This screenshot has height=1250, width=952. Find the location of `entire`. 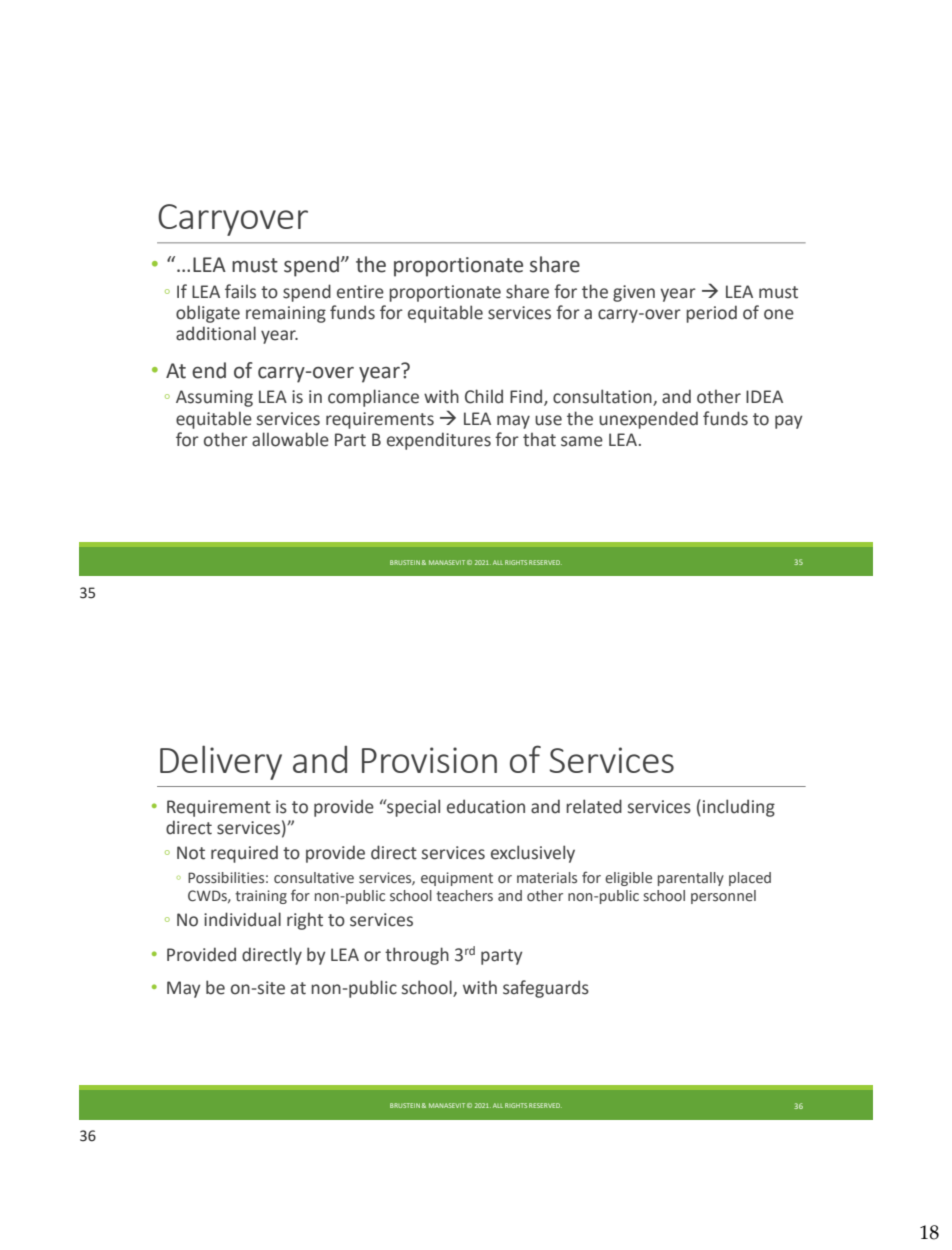

entire is located at coordinates (360, 292).
